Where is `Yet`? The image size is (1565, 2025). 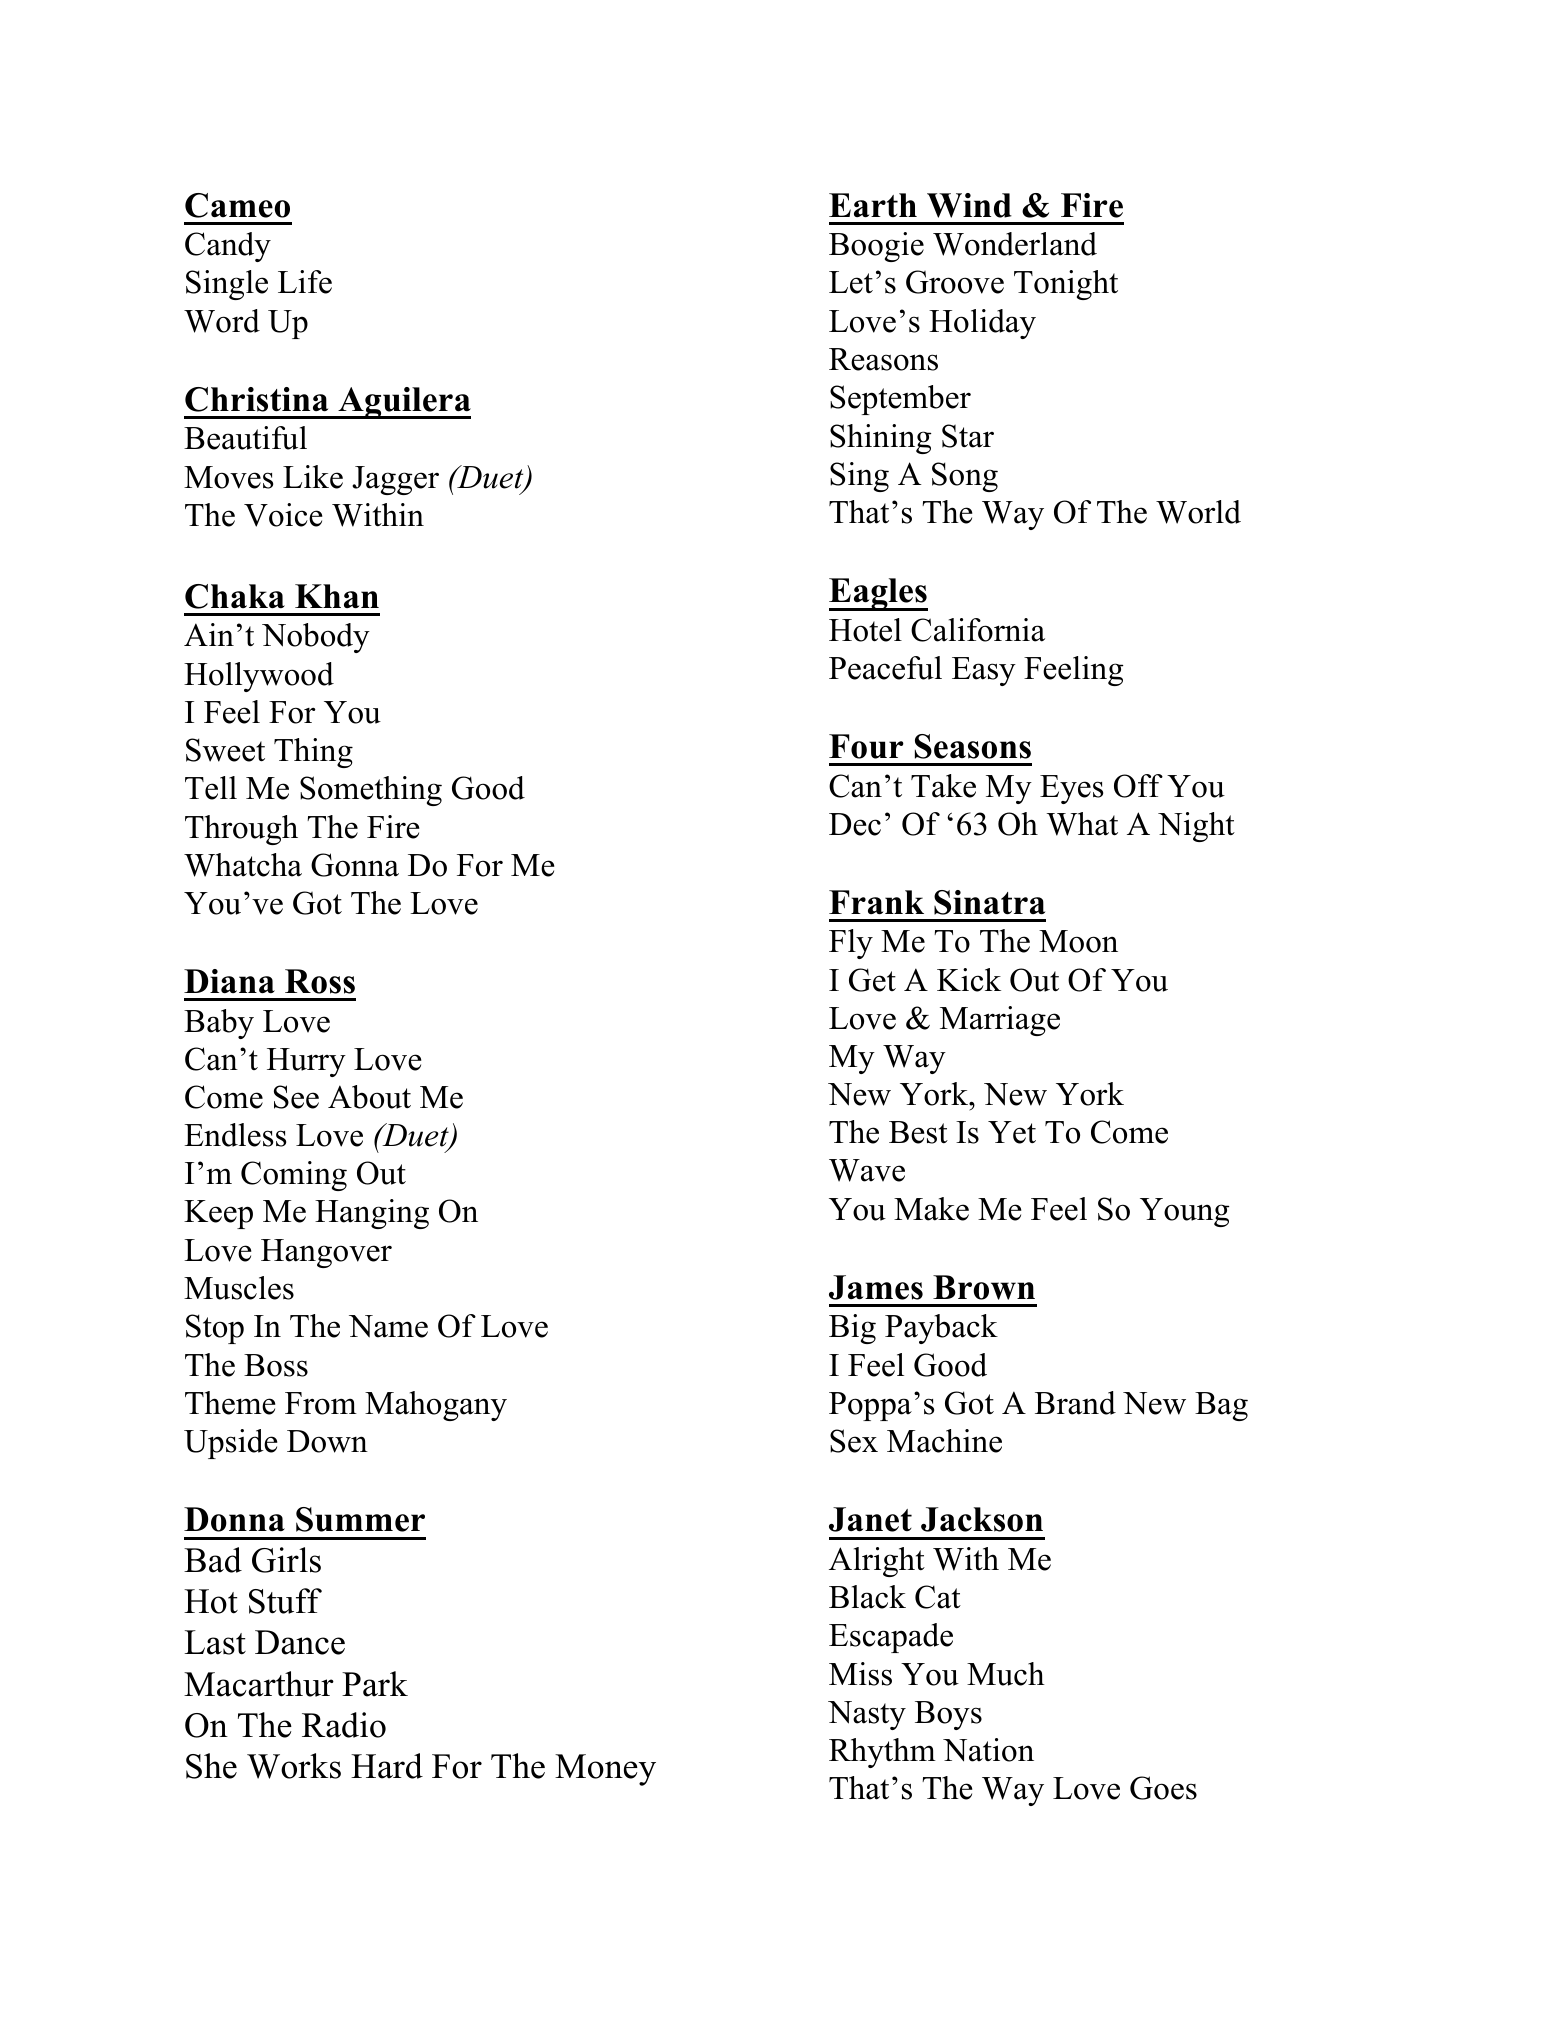
Yet is located at coordinates (1012, 1132).
